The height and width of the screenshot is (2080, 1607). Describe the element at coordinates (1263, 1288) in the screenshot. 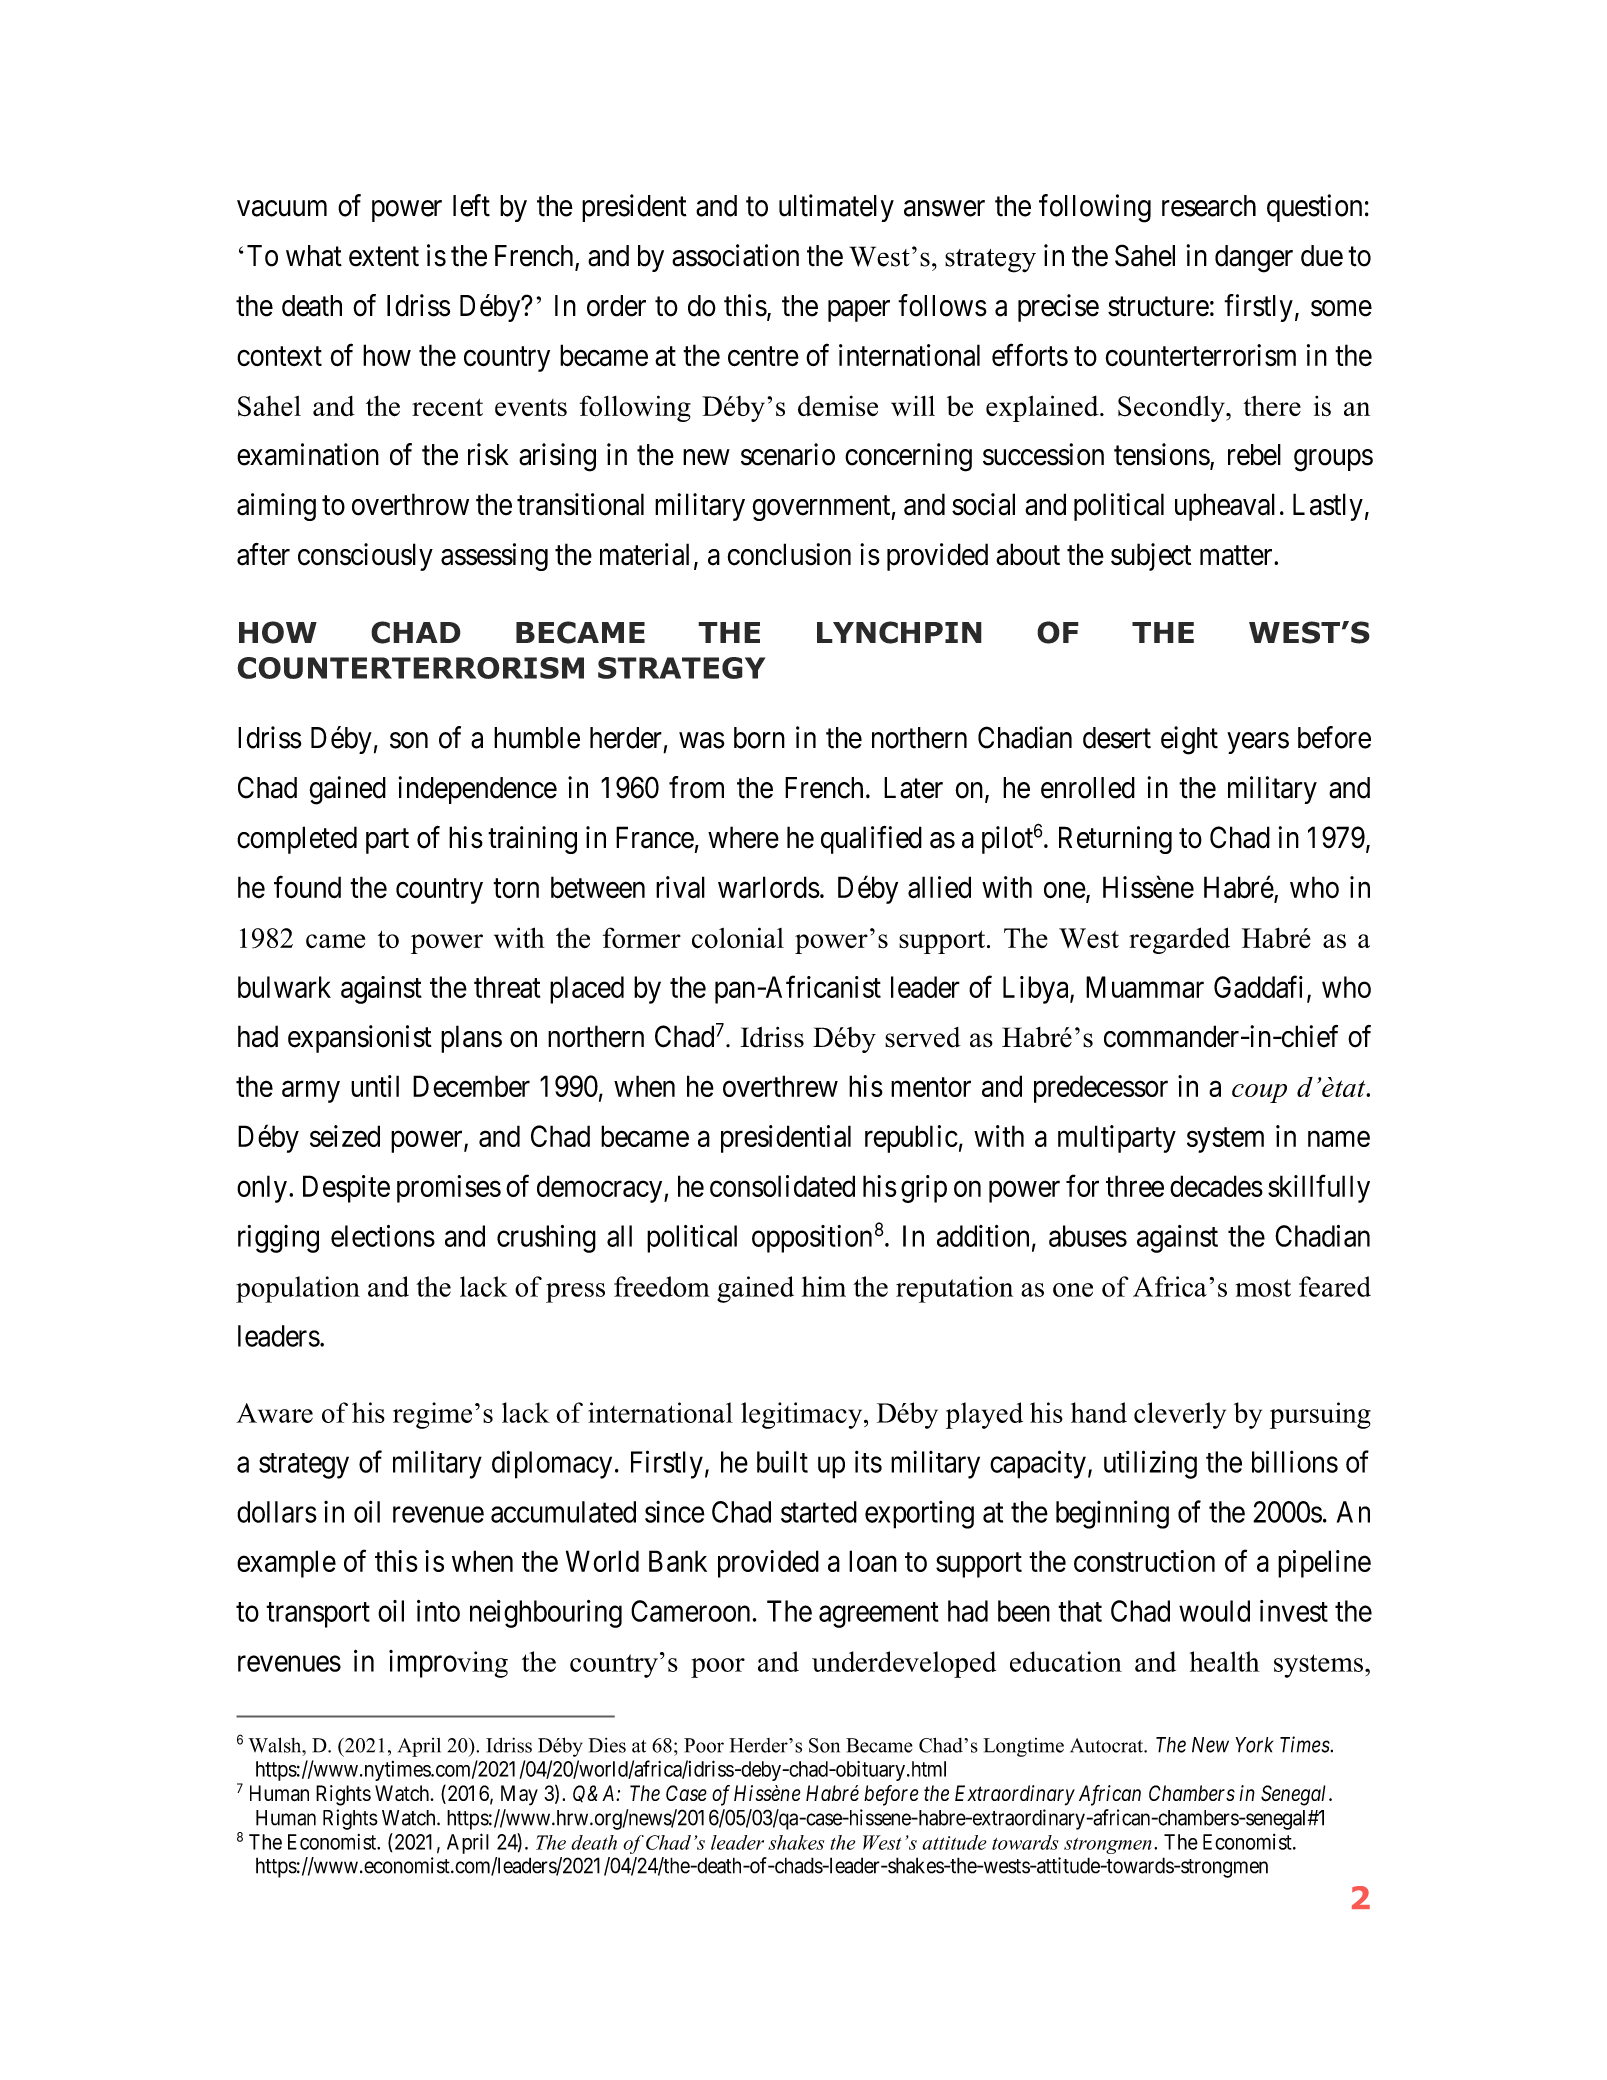

I see `most` at that location.
